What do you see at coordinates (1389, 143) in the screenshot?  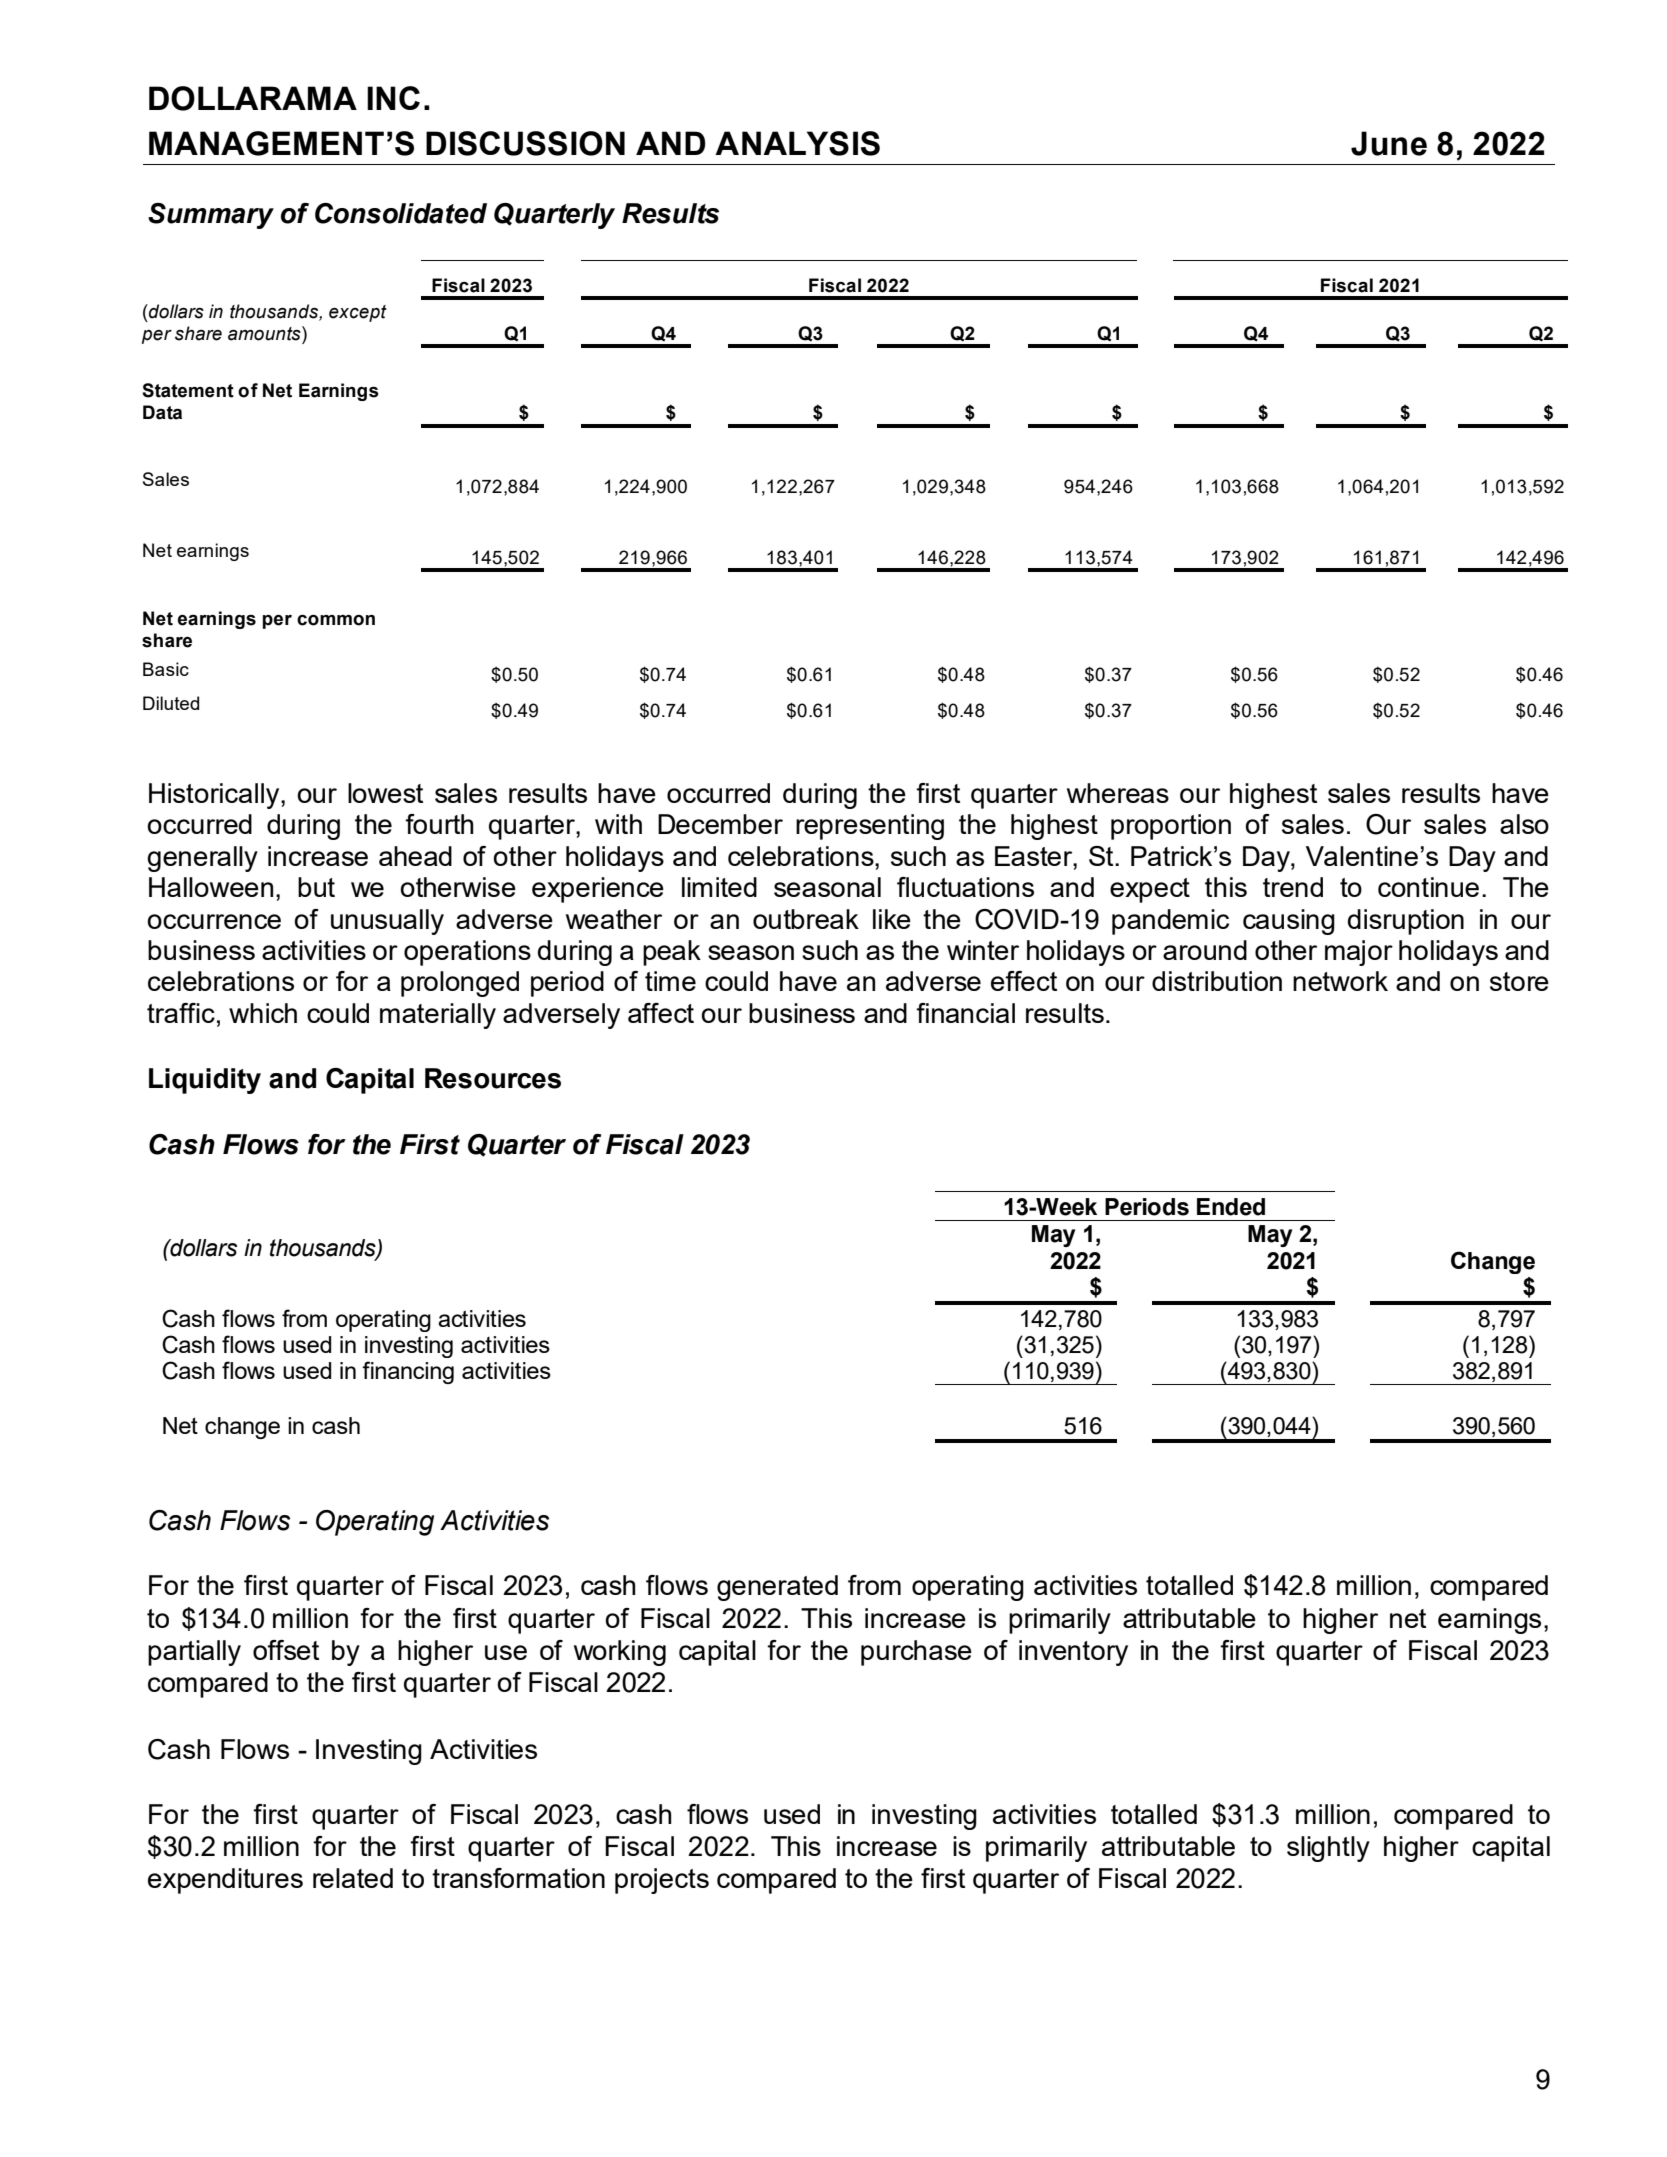 I see `June` at bounding box center [1389, 143].
